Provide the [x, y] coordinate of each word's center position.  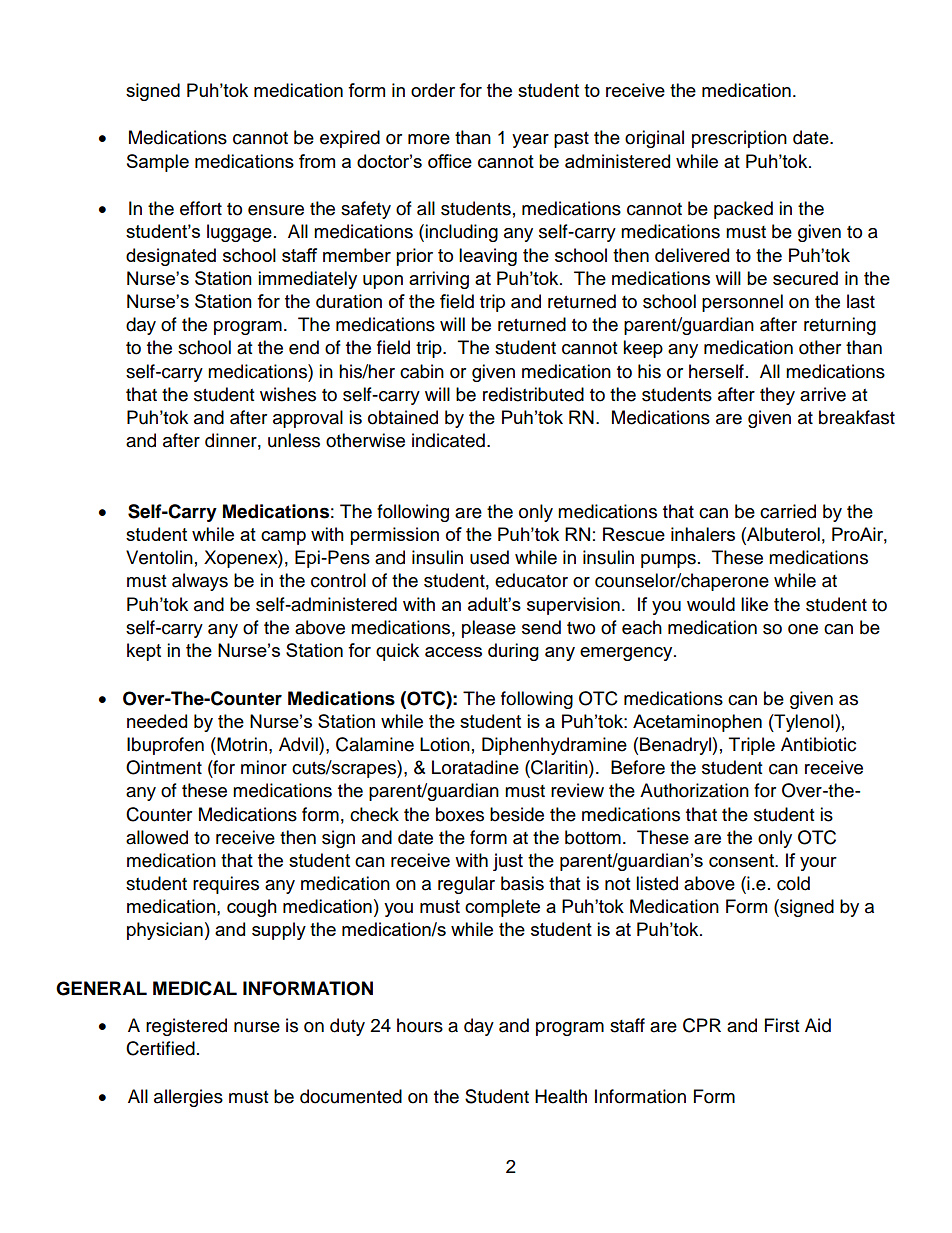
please [489, 629]
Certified [160, 1048]
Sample [158, 163]
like [754, 604]
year [530, 141]
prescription [739, 139]
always [200, 582]
